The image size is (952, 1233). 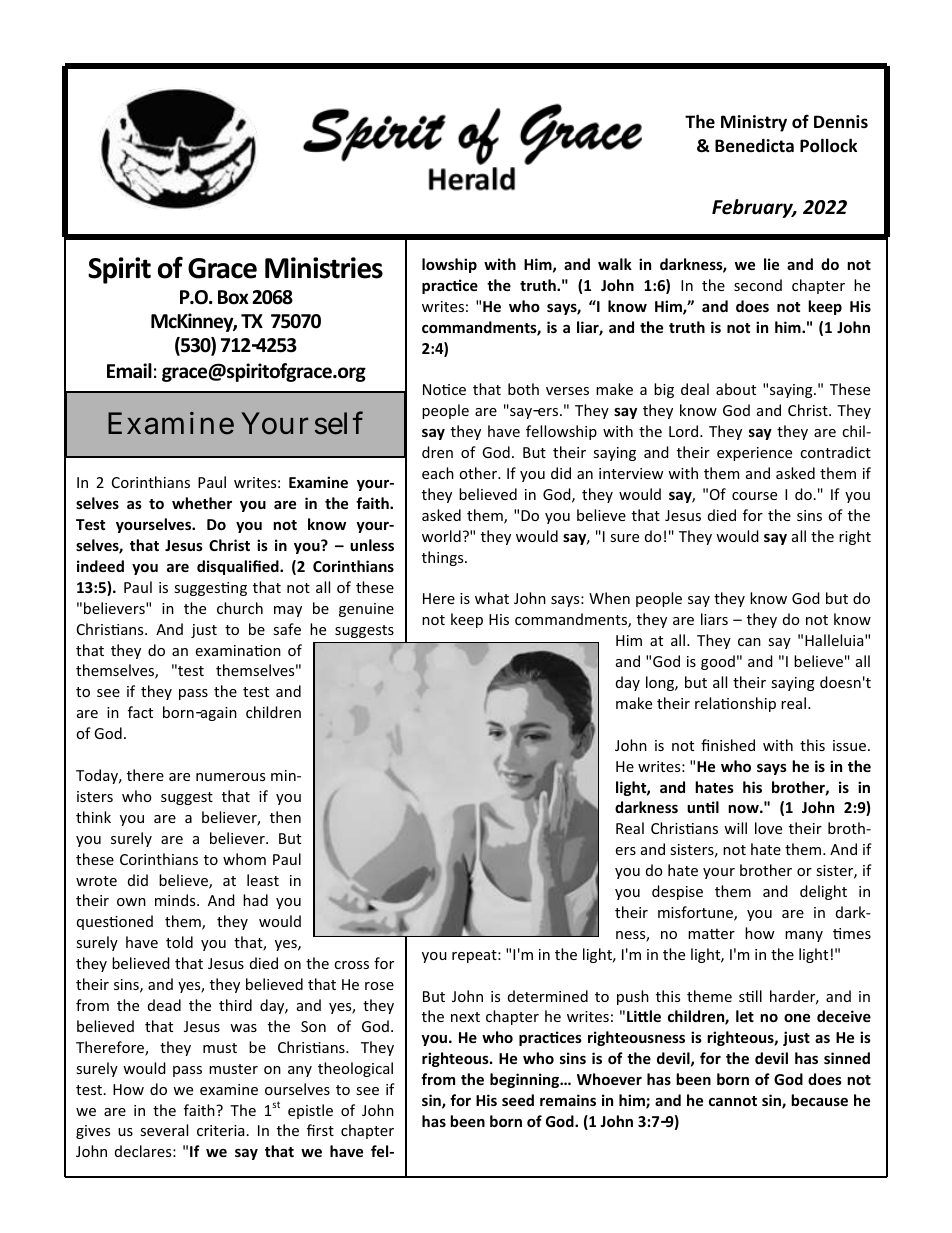 I want to click on seed, so click(x=518, y=1100).
